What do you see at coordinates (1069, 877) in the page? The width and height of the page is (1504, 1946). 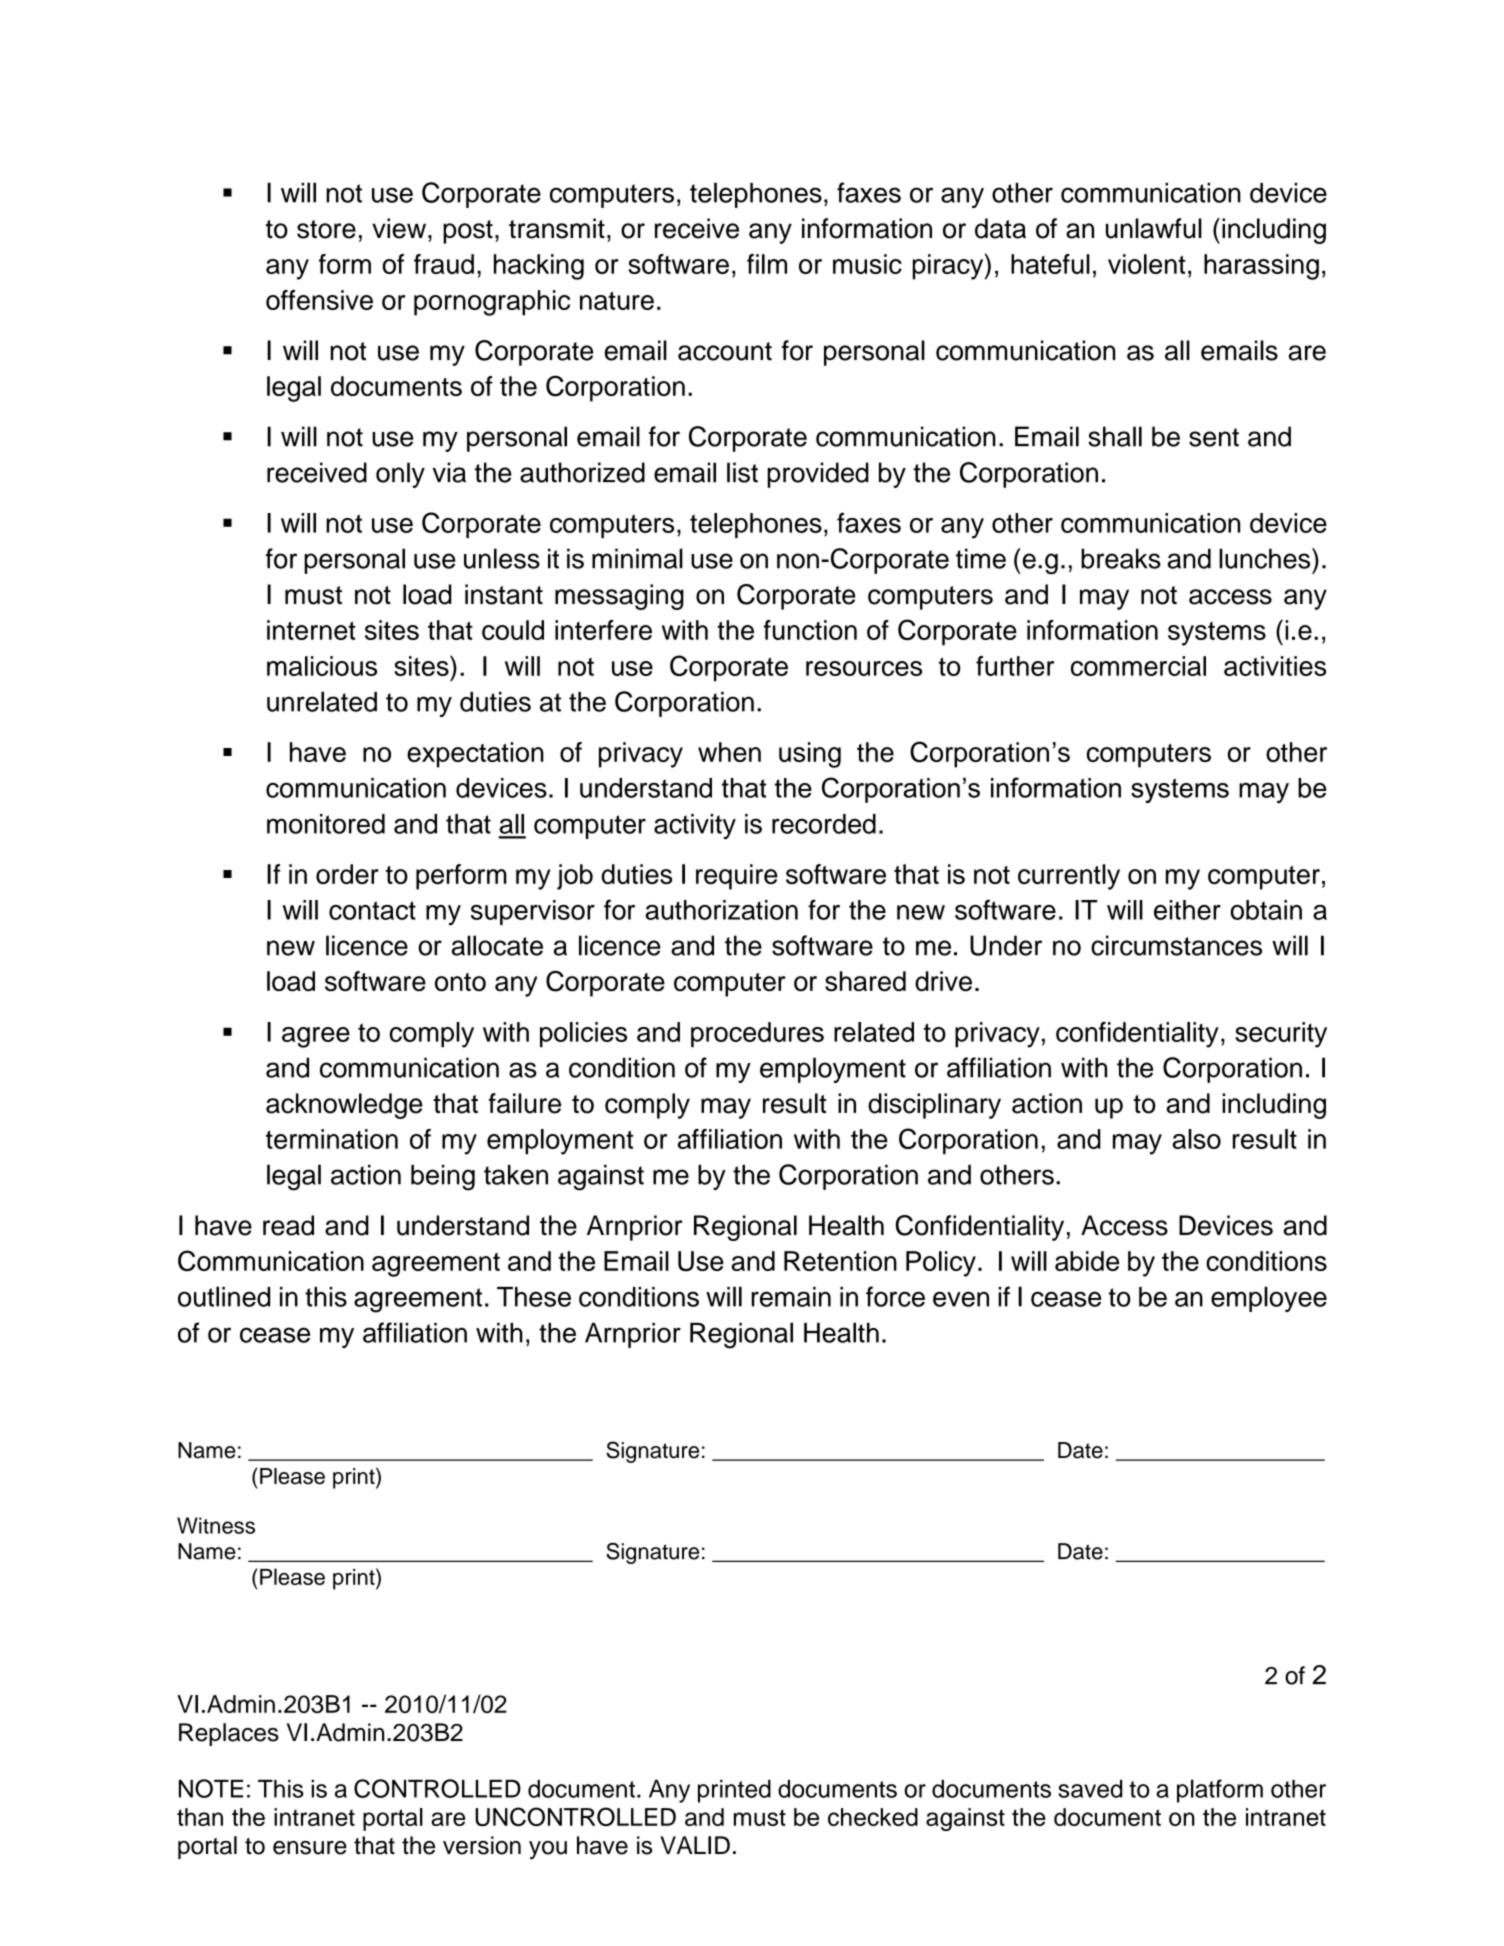 I see `currently` at bounding box center [1069, 877].
